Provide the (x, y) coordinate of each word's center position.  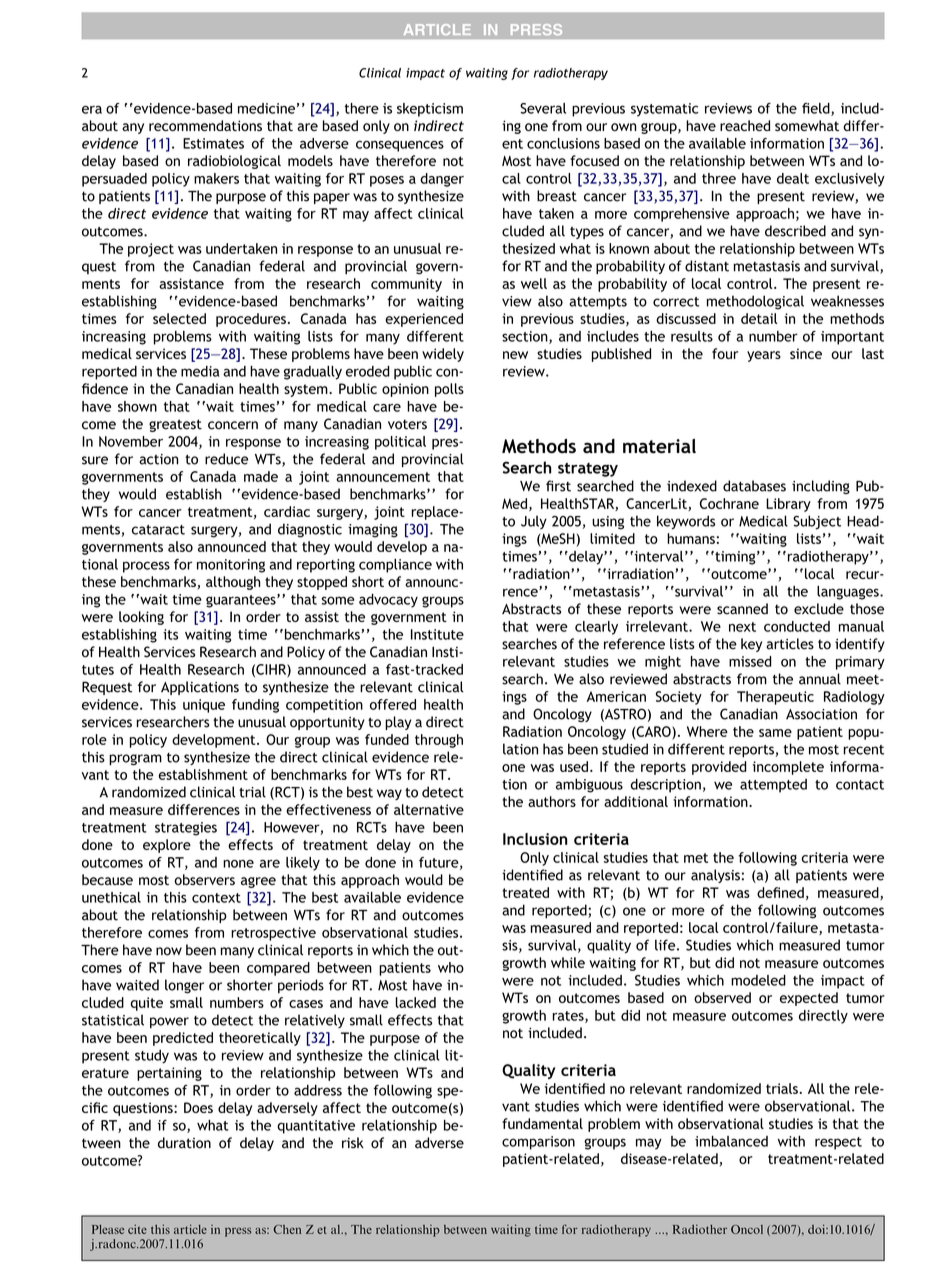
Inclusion (535, 839)
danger (442, 180)
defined (780, 892)
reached (745, 125)
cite (137, 1229)
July (534, 522)
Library (788, 505)
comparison (538, 1143)
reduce (226, 459)
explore (167, 846)
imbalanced (731, 1141)
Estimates (213, 143)
